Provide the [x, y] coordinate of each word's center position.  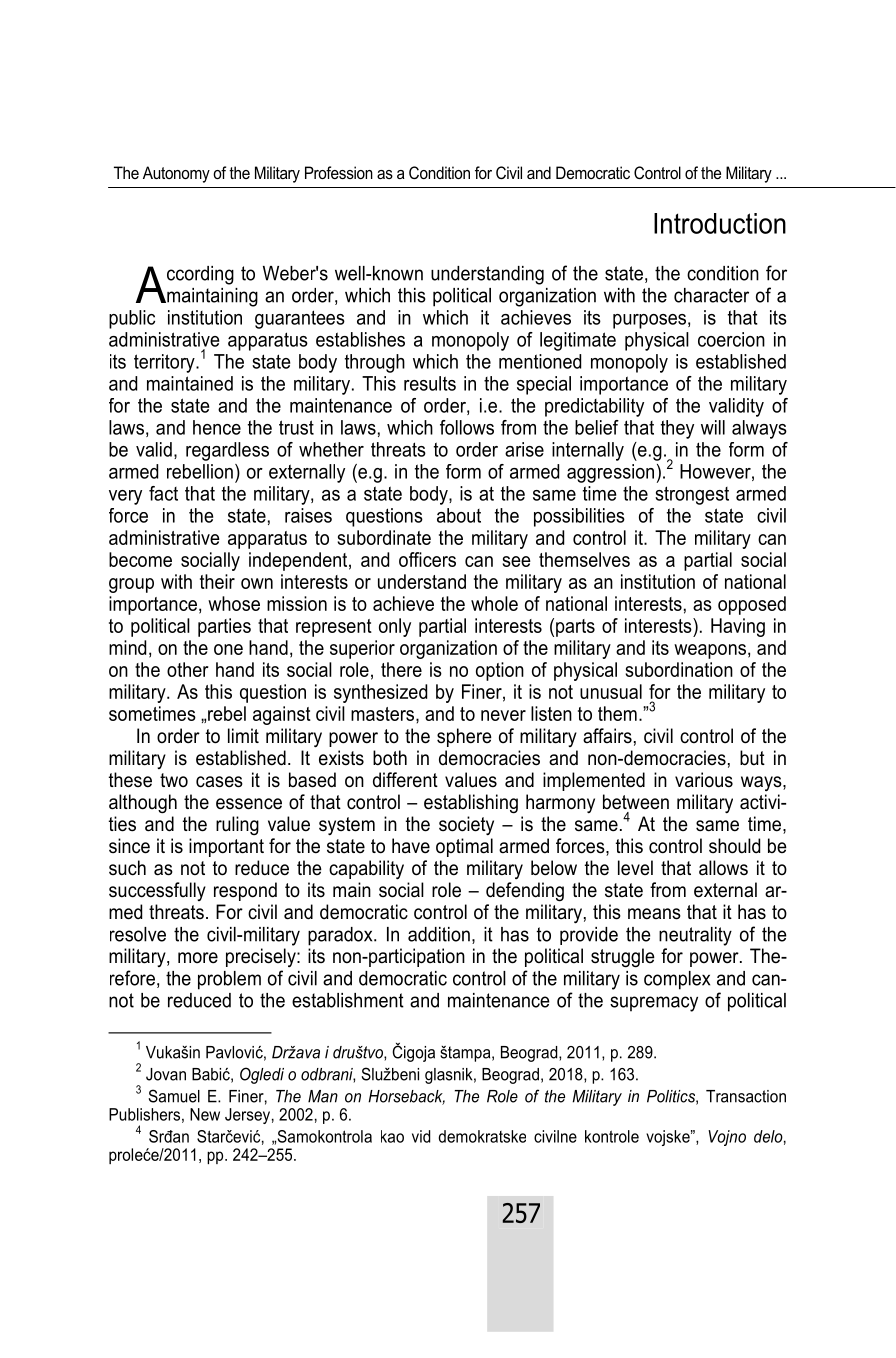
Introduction [720, 223]
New [205, 1114]
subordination [679, 669]
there [401, 669]
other [188, 669]
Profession [339, 172]
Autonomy [176, 174]
